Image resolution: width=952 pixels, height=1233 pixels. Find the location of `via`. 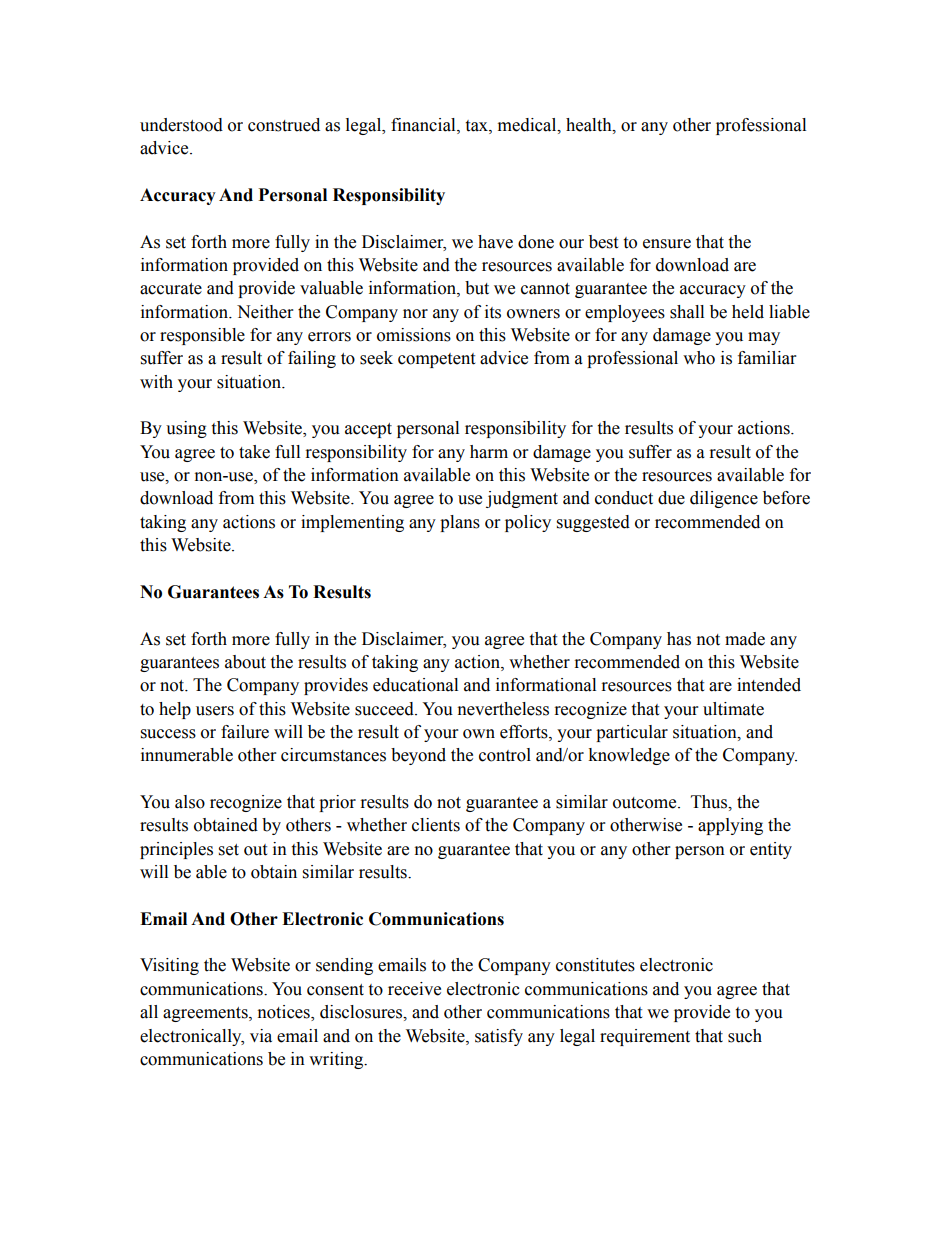

via is located at coordinates (261, 1036).
